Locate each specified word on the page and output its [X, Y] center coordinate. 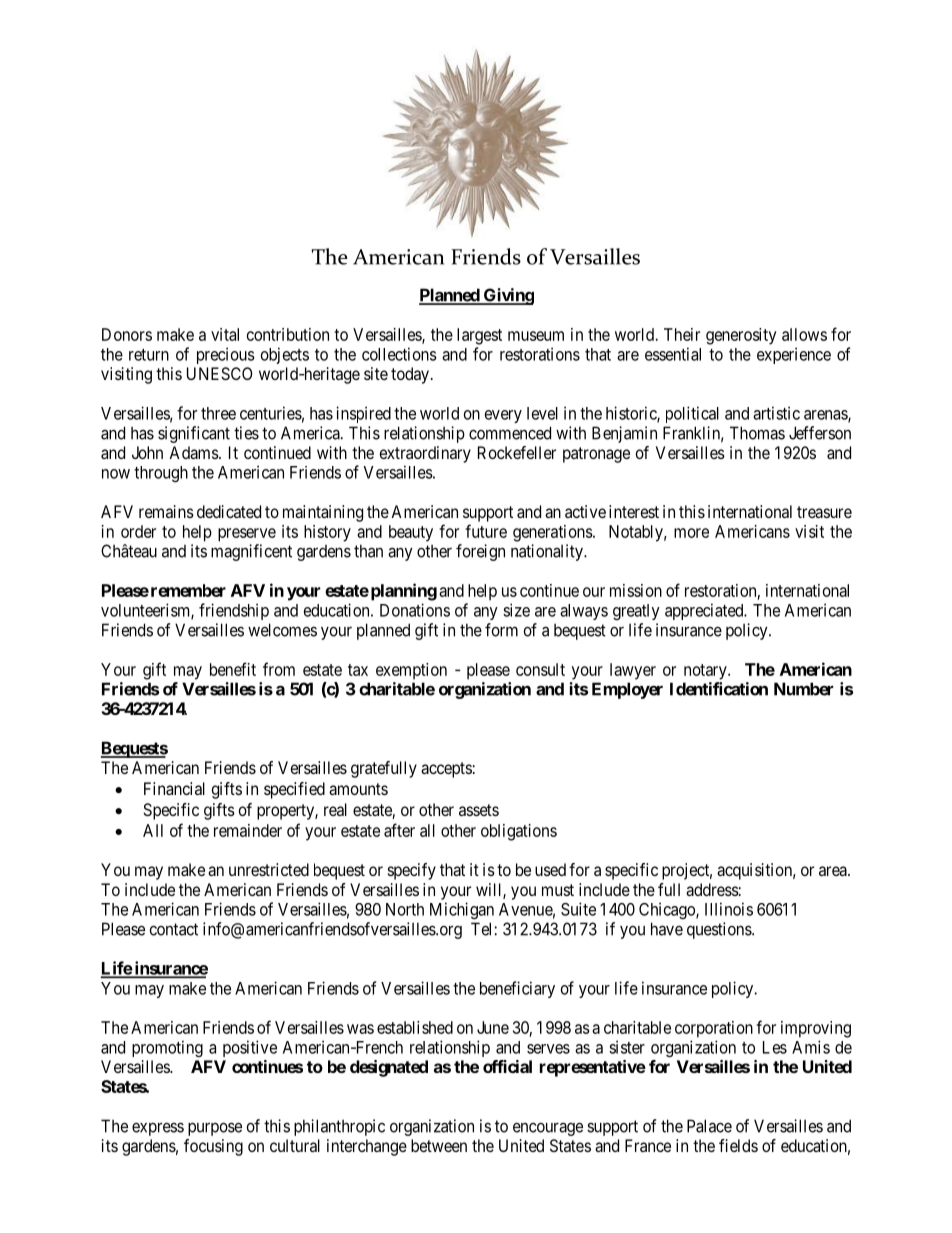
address [712, 889]
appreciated [705, 611]
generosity [741, 336]
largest [479, 336]
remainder [248, 830]
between [439, 1145]
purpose [215, 1129]
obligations [519, 832]
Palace [709, 1126]
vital [225, 334]
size [516, 610]
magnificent [251, 552]
